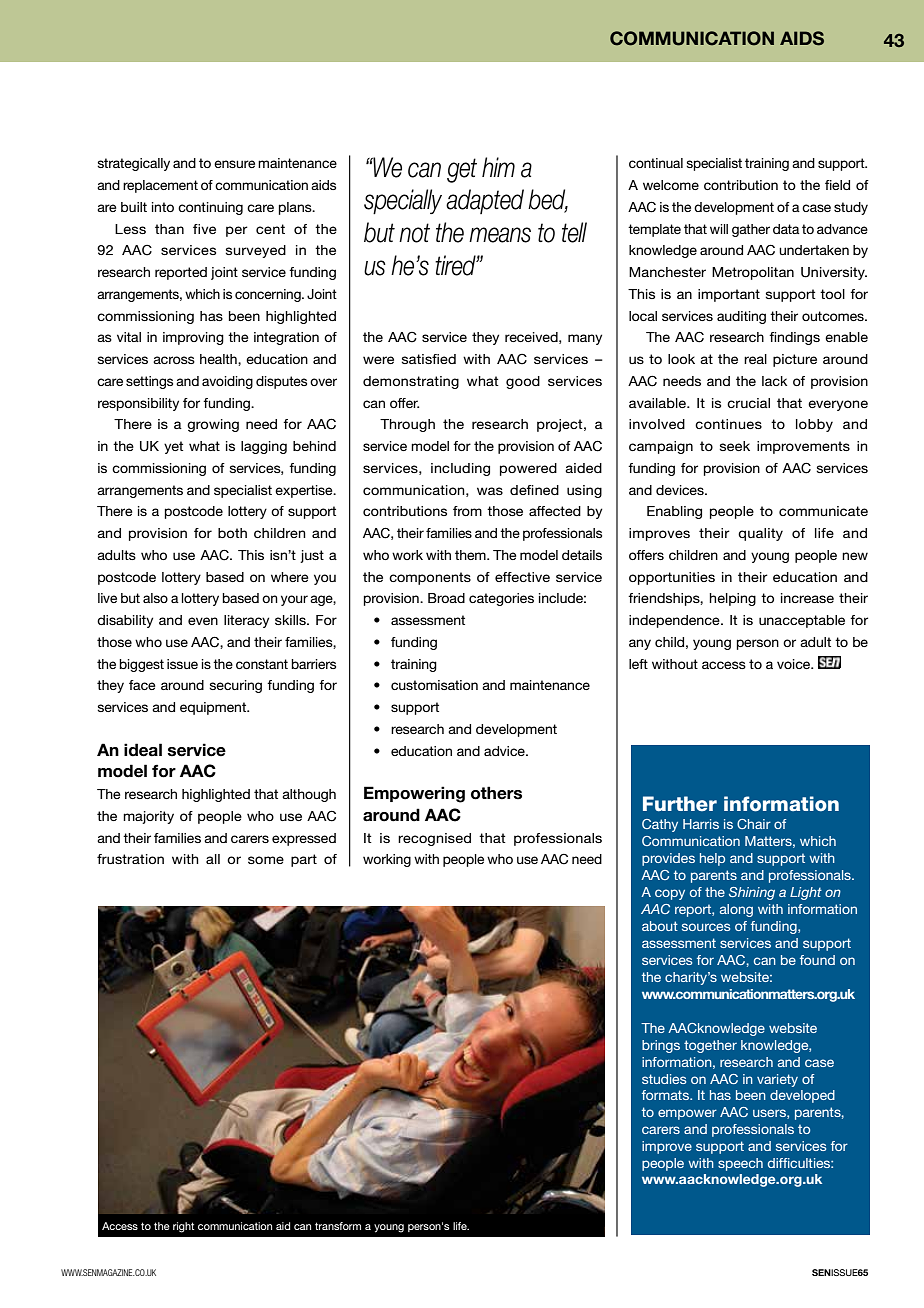  I want to click on adapted, so click(485, 201).
